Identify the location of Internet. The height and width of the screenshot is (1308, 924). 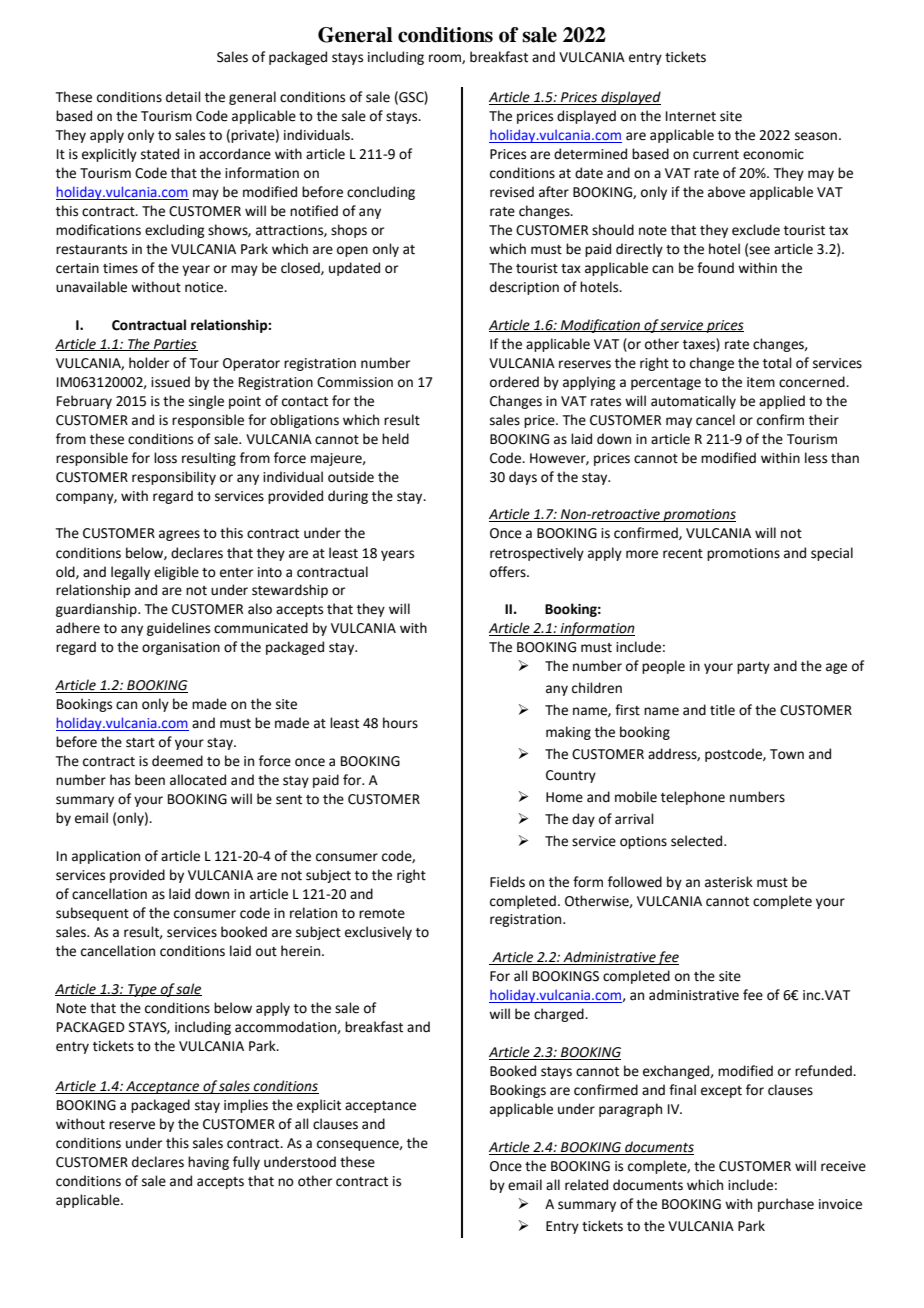
(691, 116).
